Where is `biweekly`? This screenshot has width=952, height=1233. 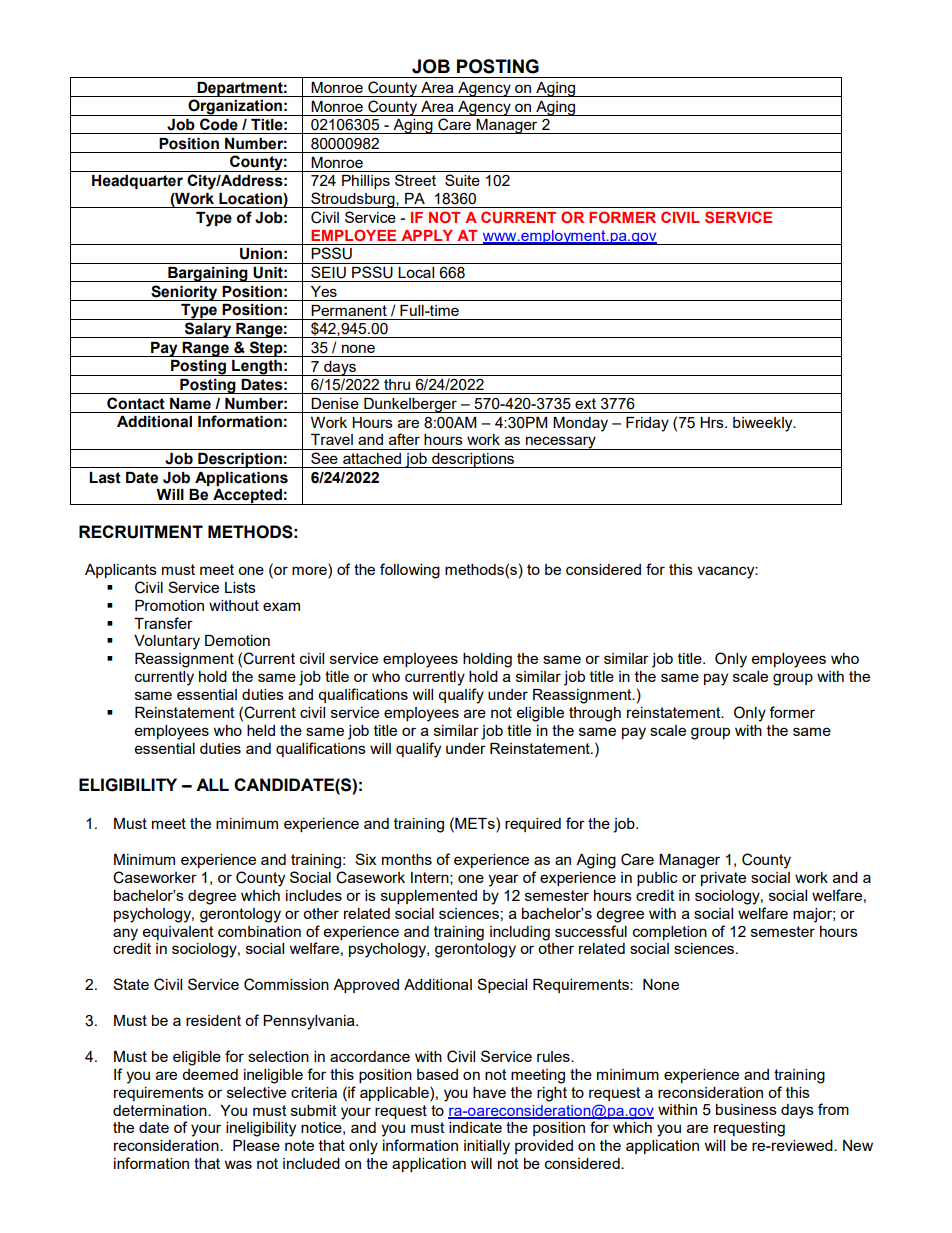
biweekly is located at coordinates (764, 424).
